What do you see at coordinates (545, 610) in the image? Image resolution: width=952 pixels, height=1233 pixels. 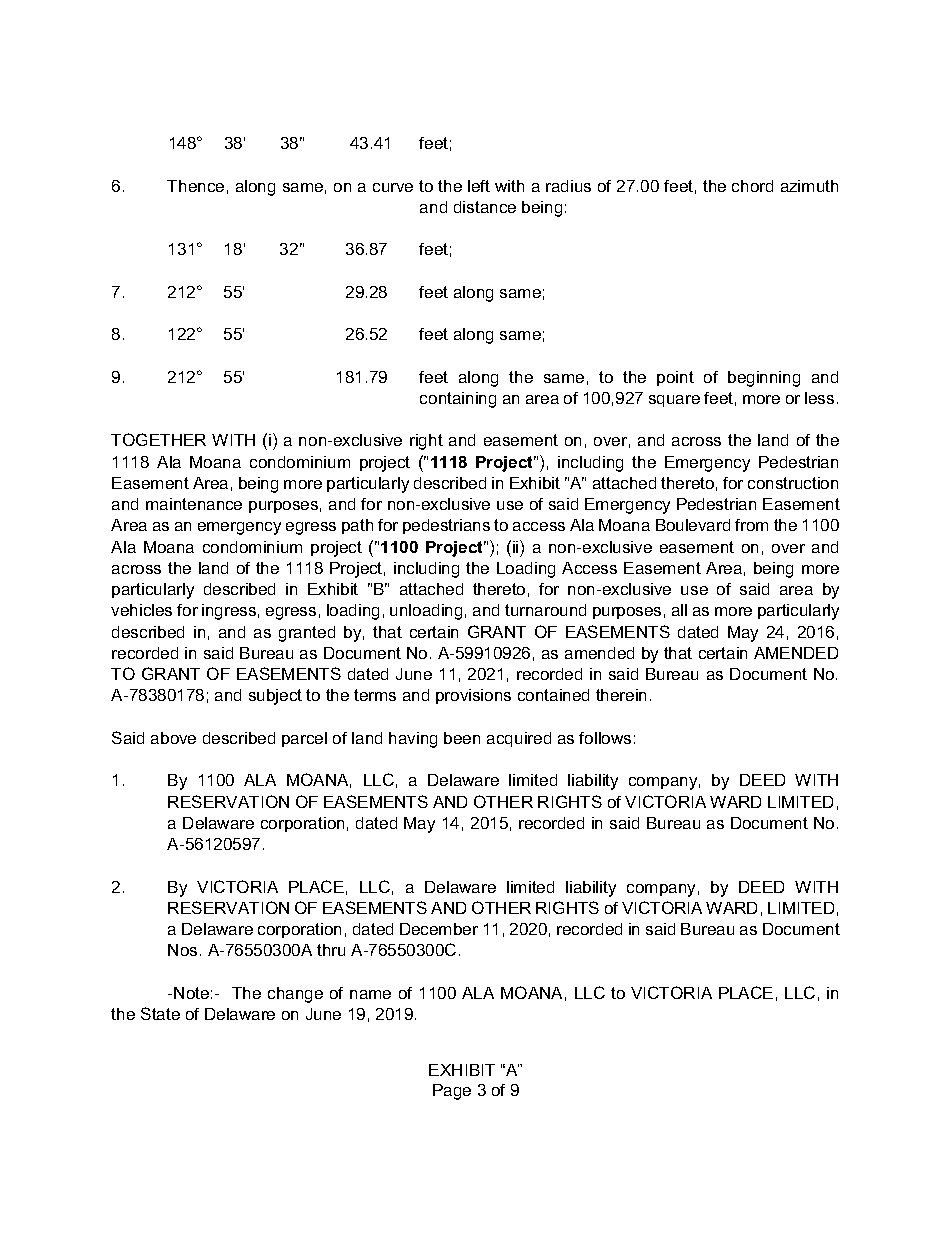 I see `turnaround` at bounding box center [545, 610].
